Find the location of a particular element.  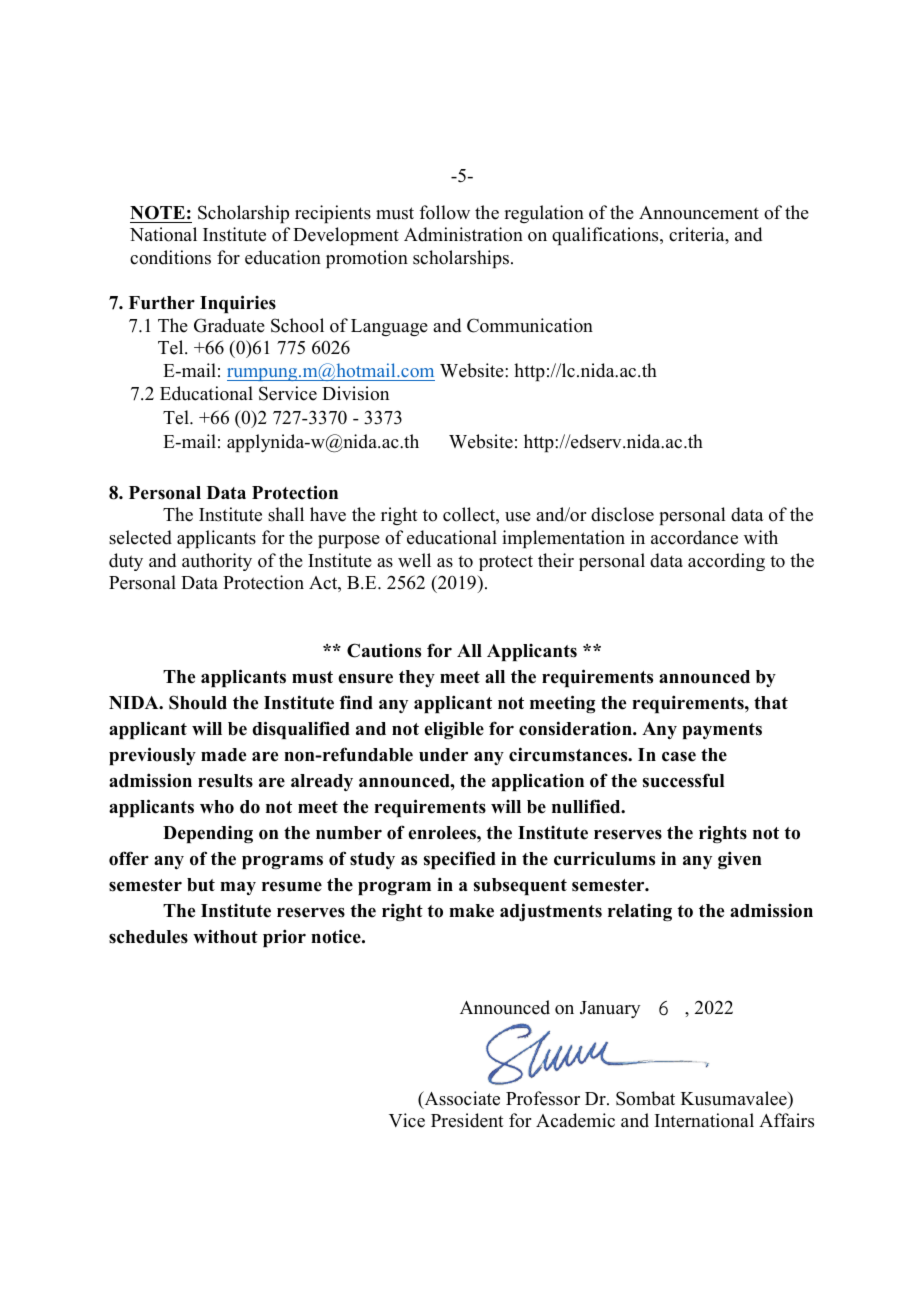

authority is located at coordinates (217, 562).
